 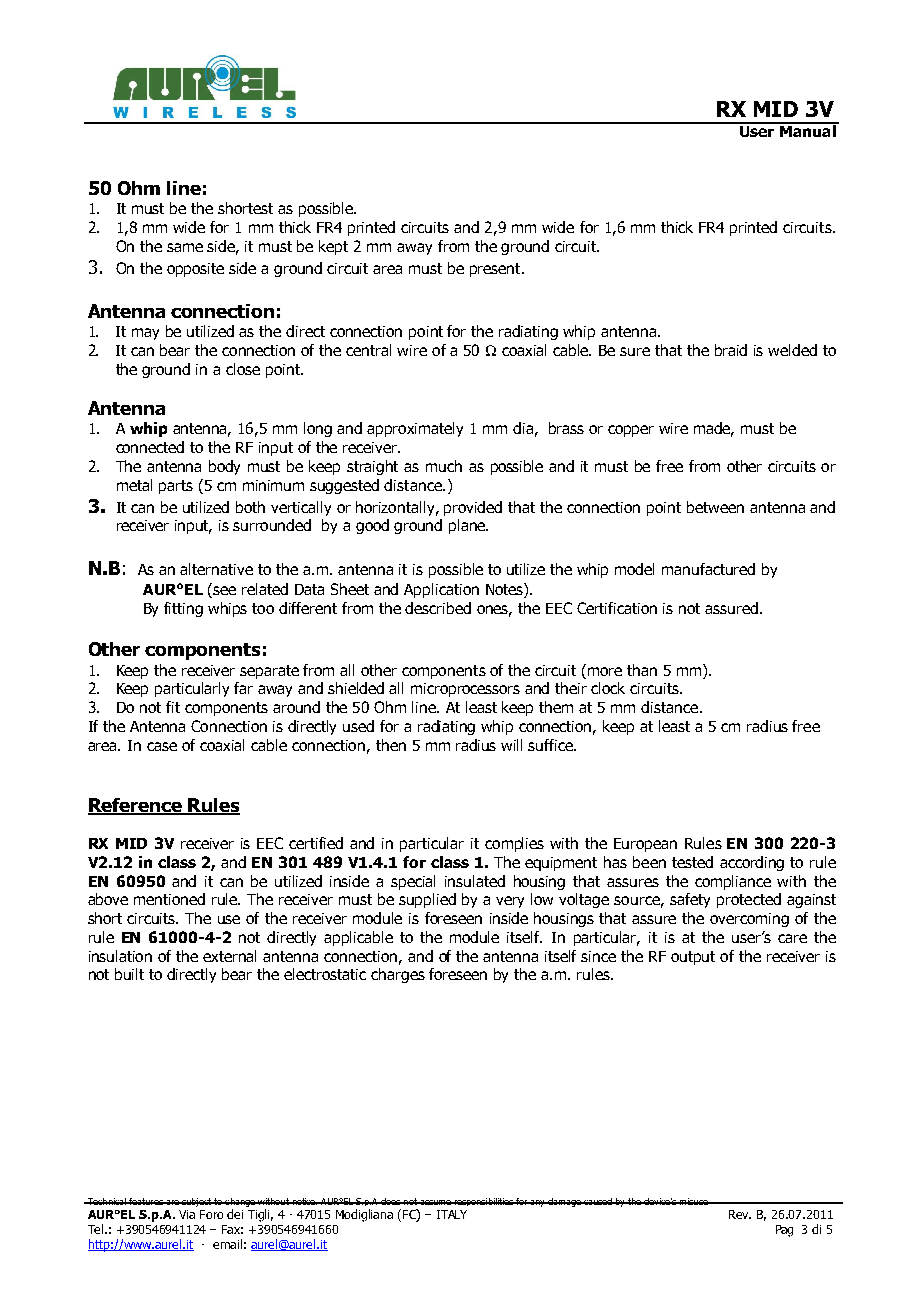 What do you see at coordinates (752, 863) in the image?
I see `according` at bounding box center [752, 863].
